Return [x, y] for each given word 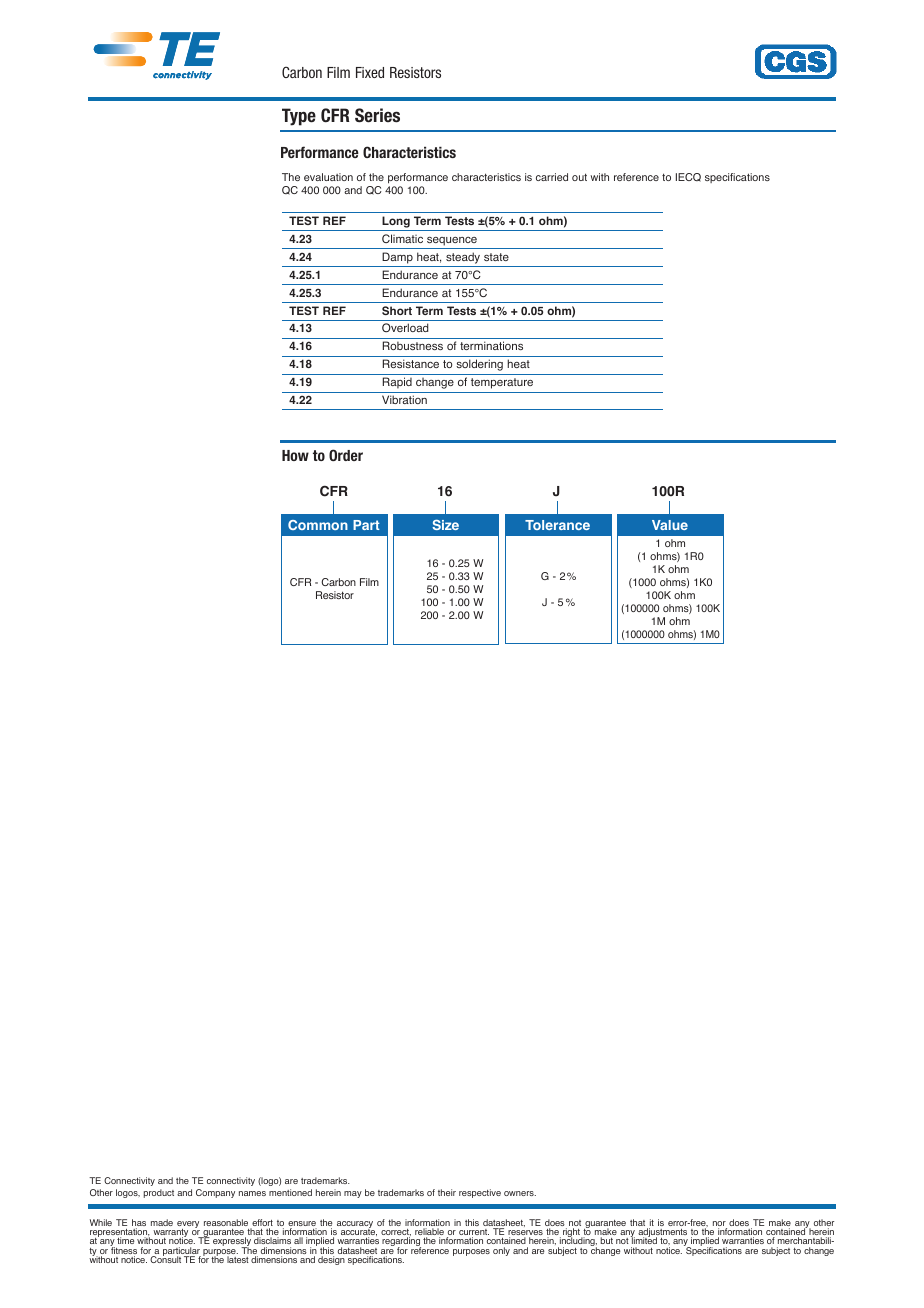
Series [377, 115]
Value [670, 525]
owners [520, 1193]
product [158, 1193]
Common [318, 525]
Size [445, 524]
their [447, 1192]
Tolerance [557, 525]
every [188, 1226]
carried [552, 177]
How [295, 455]
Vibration [404, 399]
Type [299, 117]
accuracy [355, 1226]
